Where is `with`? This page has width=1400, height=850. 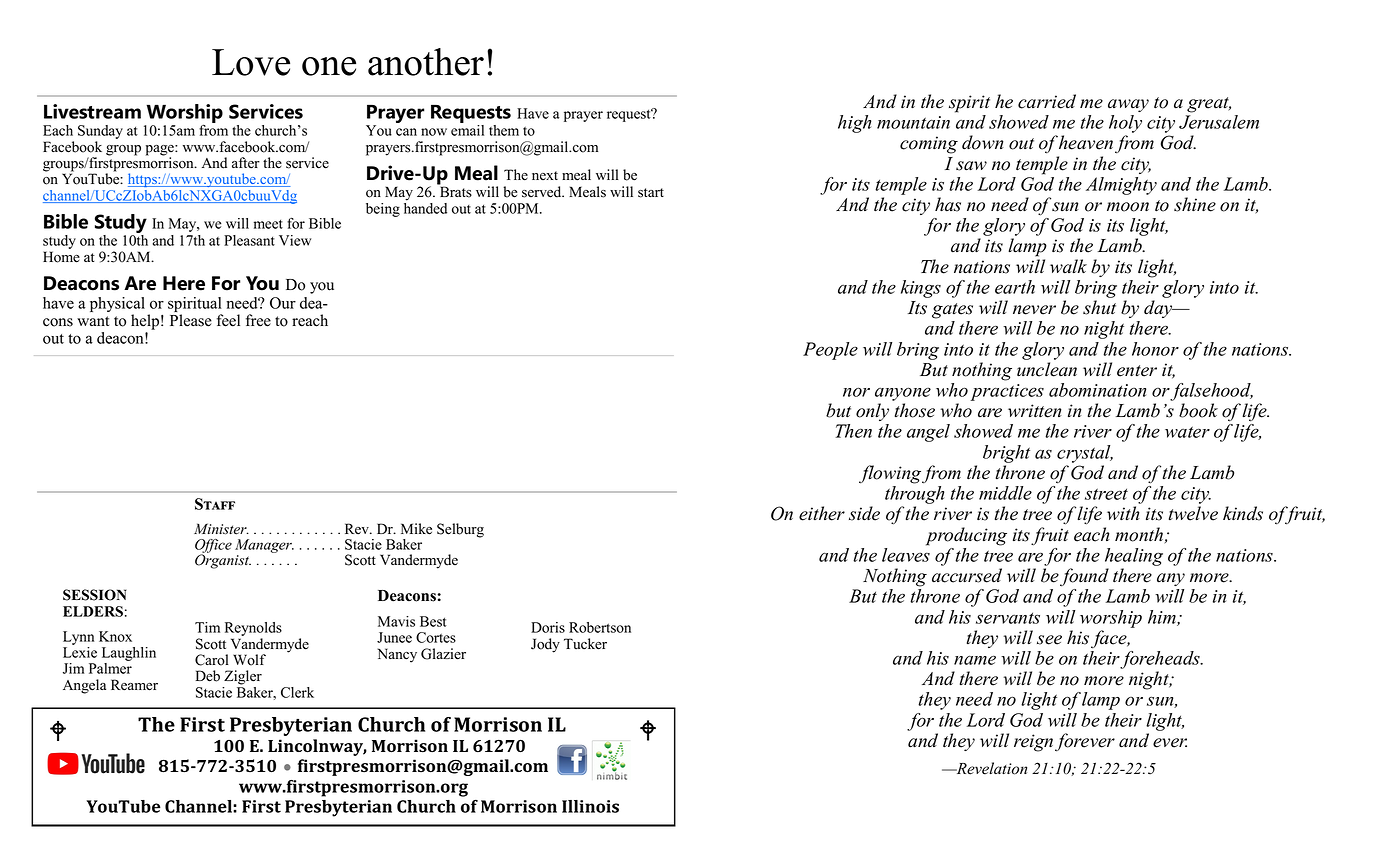 with is located at coordinates (1123, 513).
